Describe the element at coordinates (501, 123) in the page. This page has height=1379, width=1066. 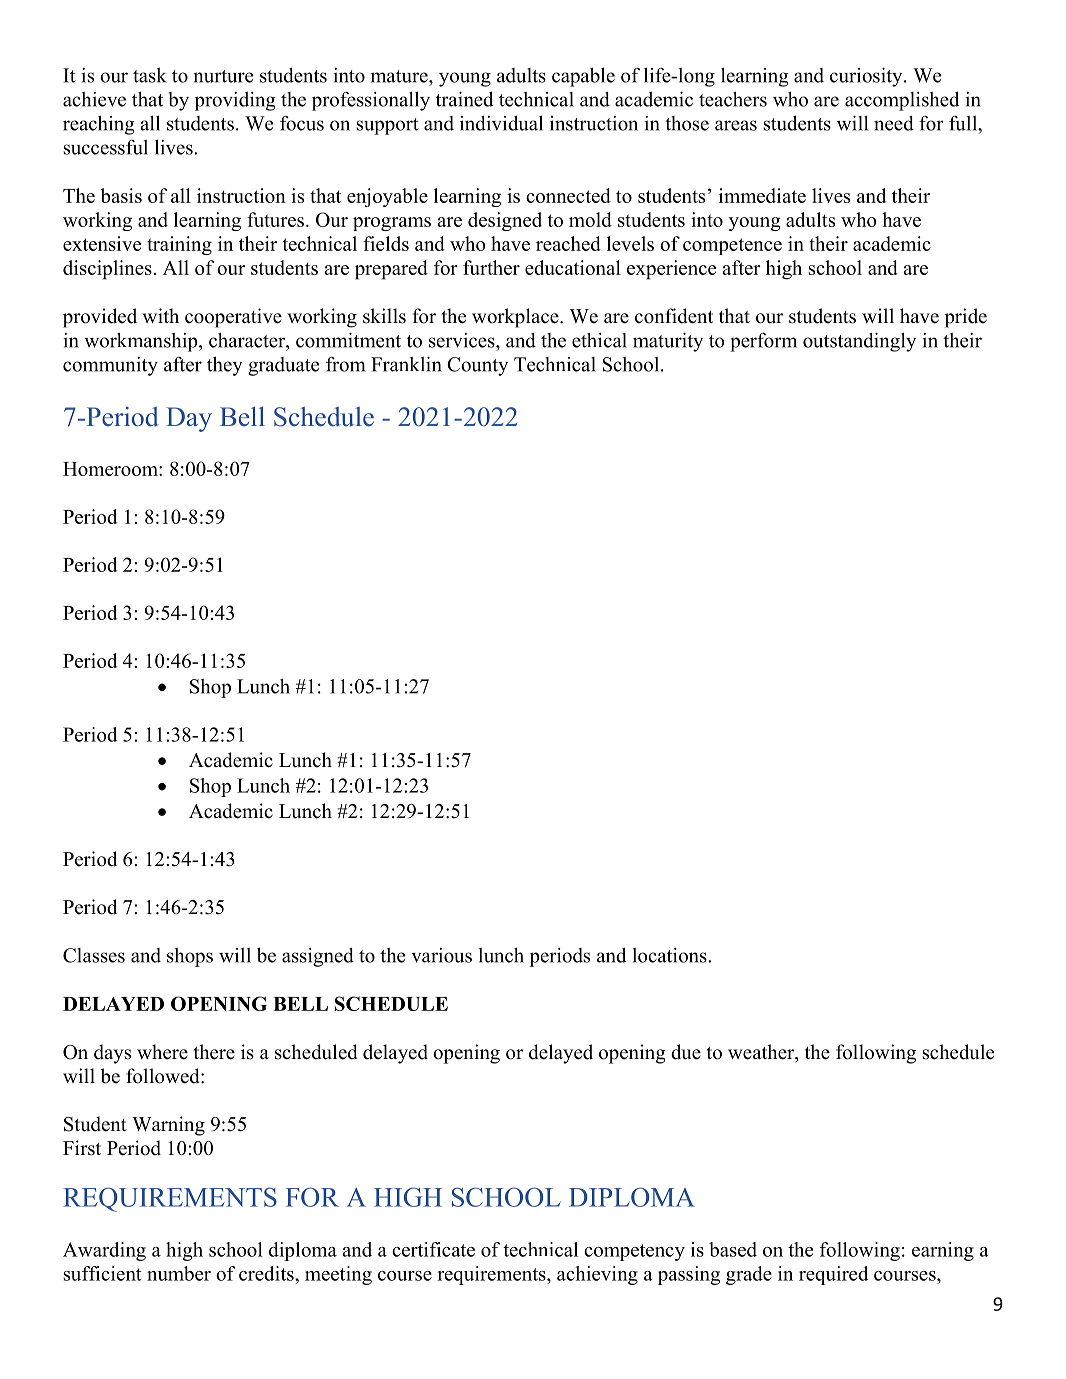
I see `individual` at that location.
